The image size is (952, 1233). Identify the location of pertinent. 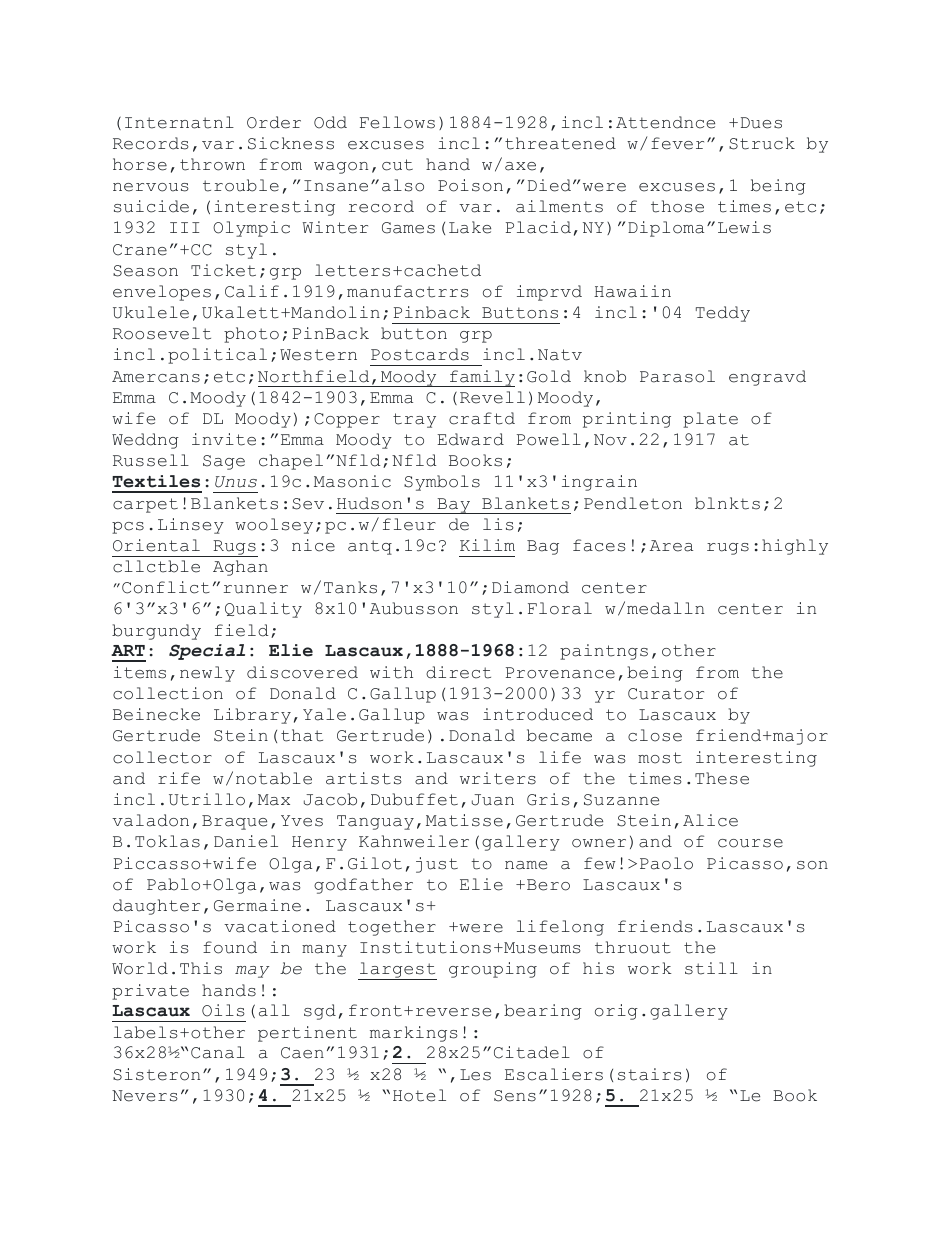
(307, 1034).
